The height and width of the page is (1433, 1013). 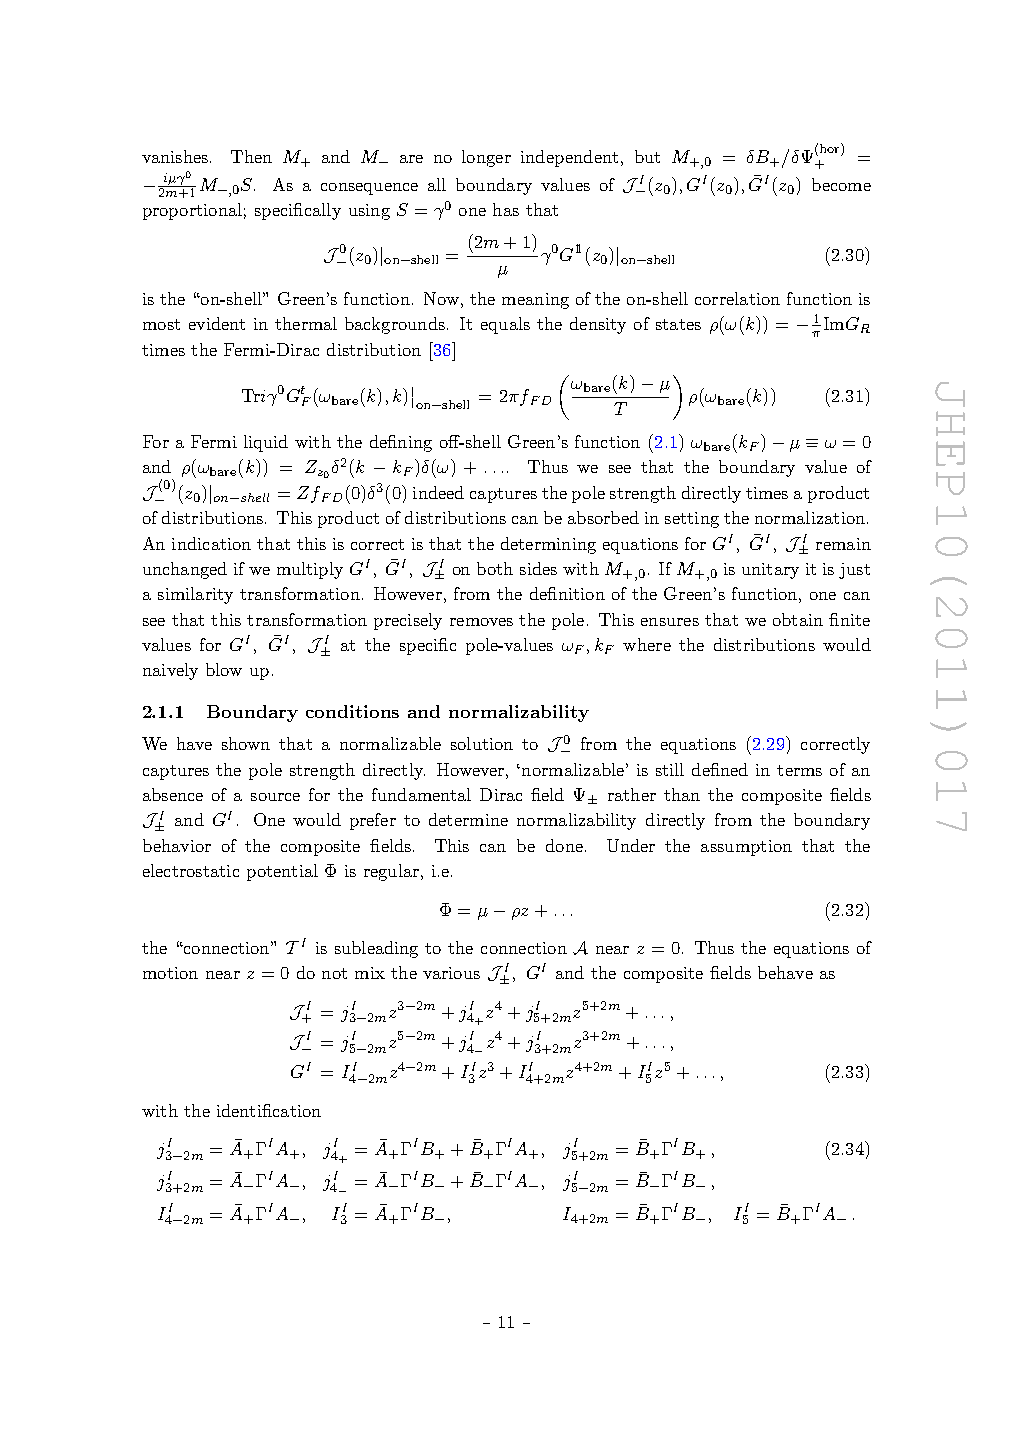 I want to click on longer, so click(x=486, y=158).
